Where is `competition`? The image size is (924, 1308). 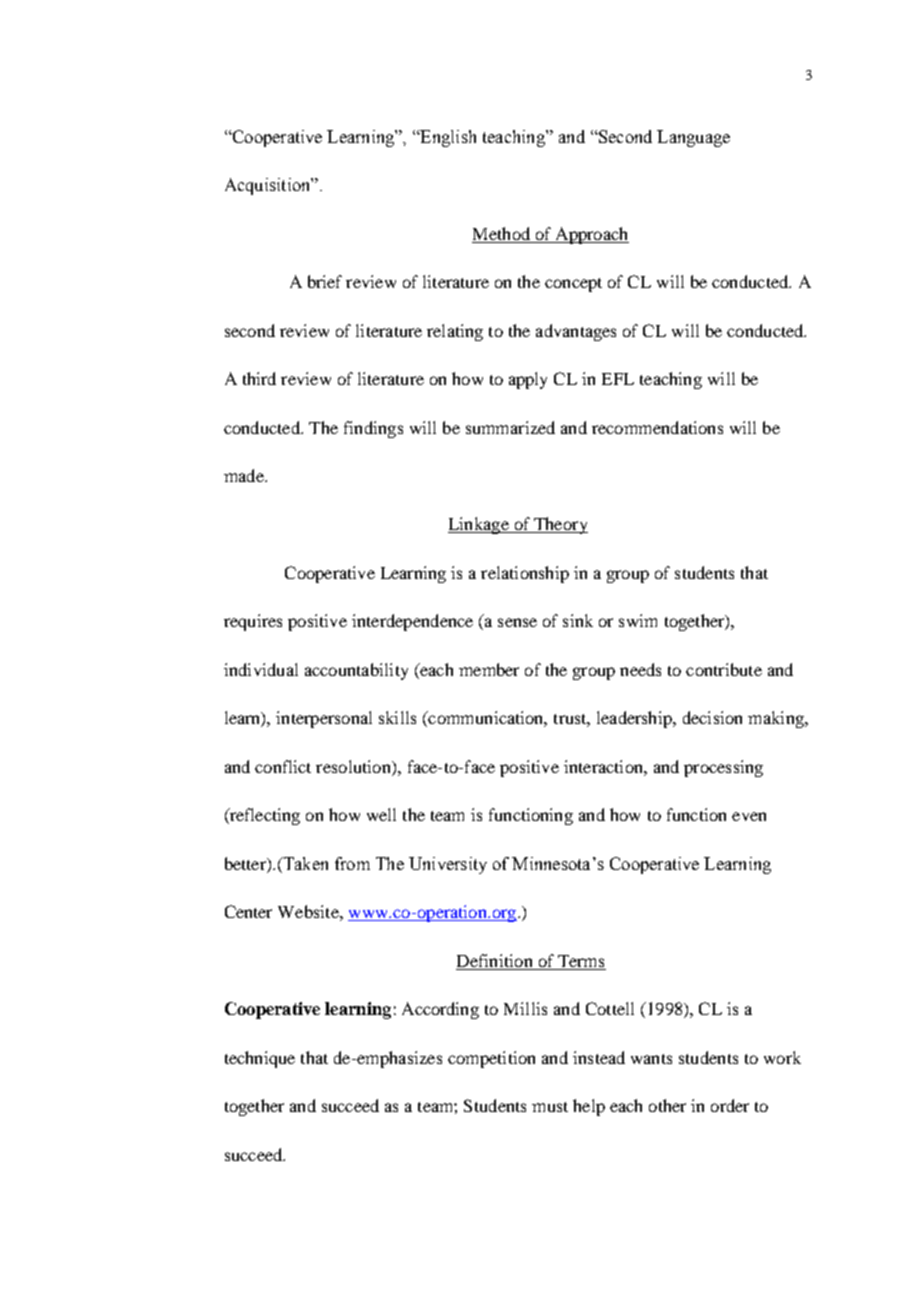 competition is located at coordinates (491, 1059).
